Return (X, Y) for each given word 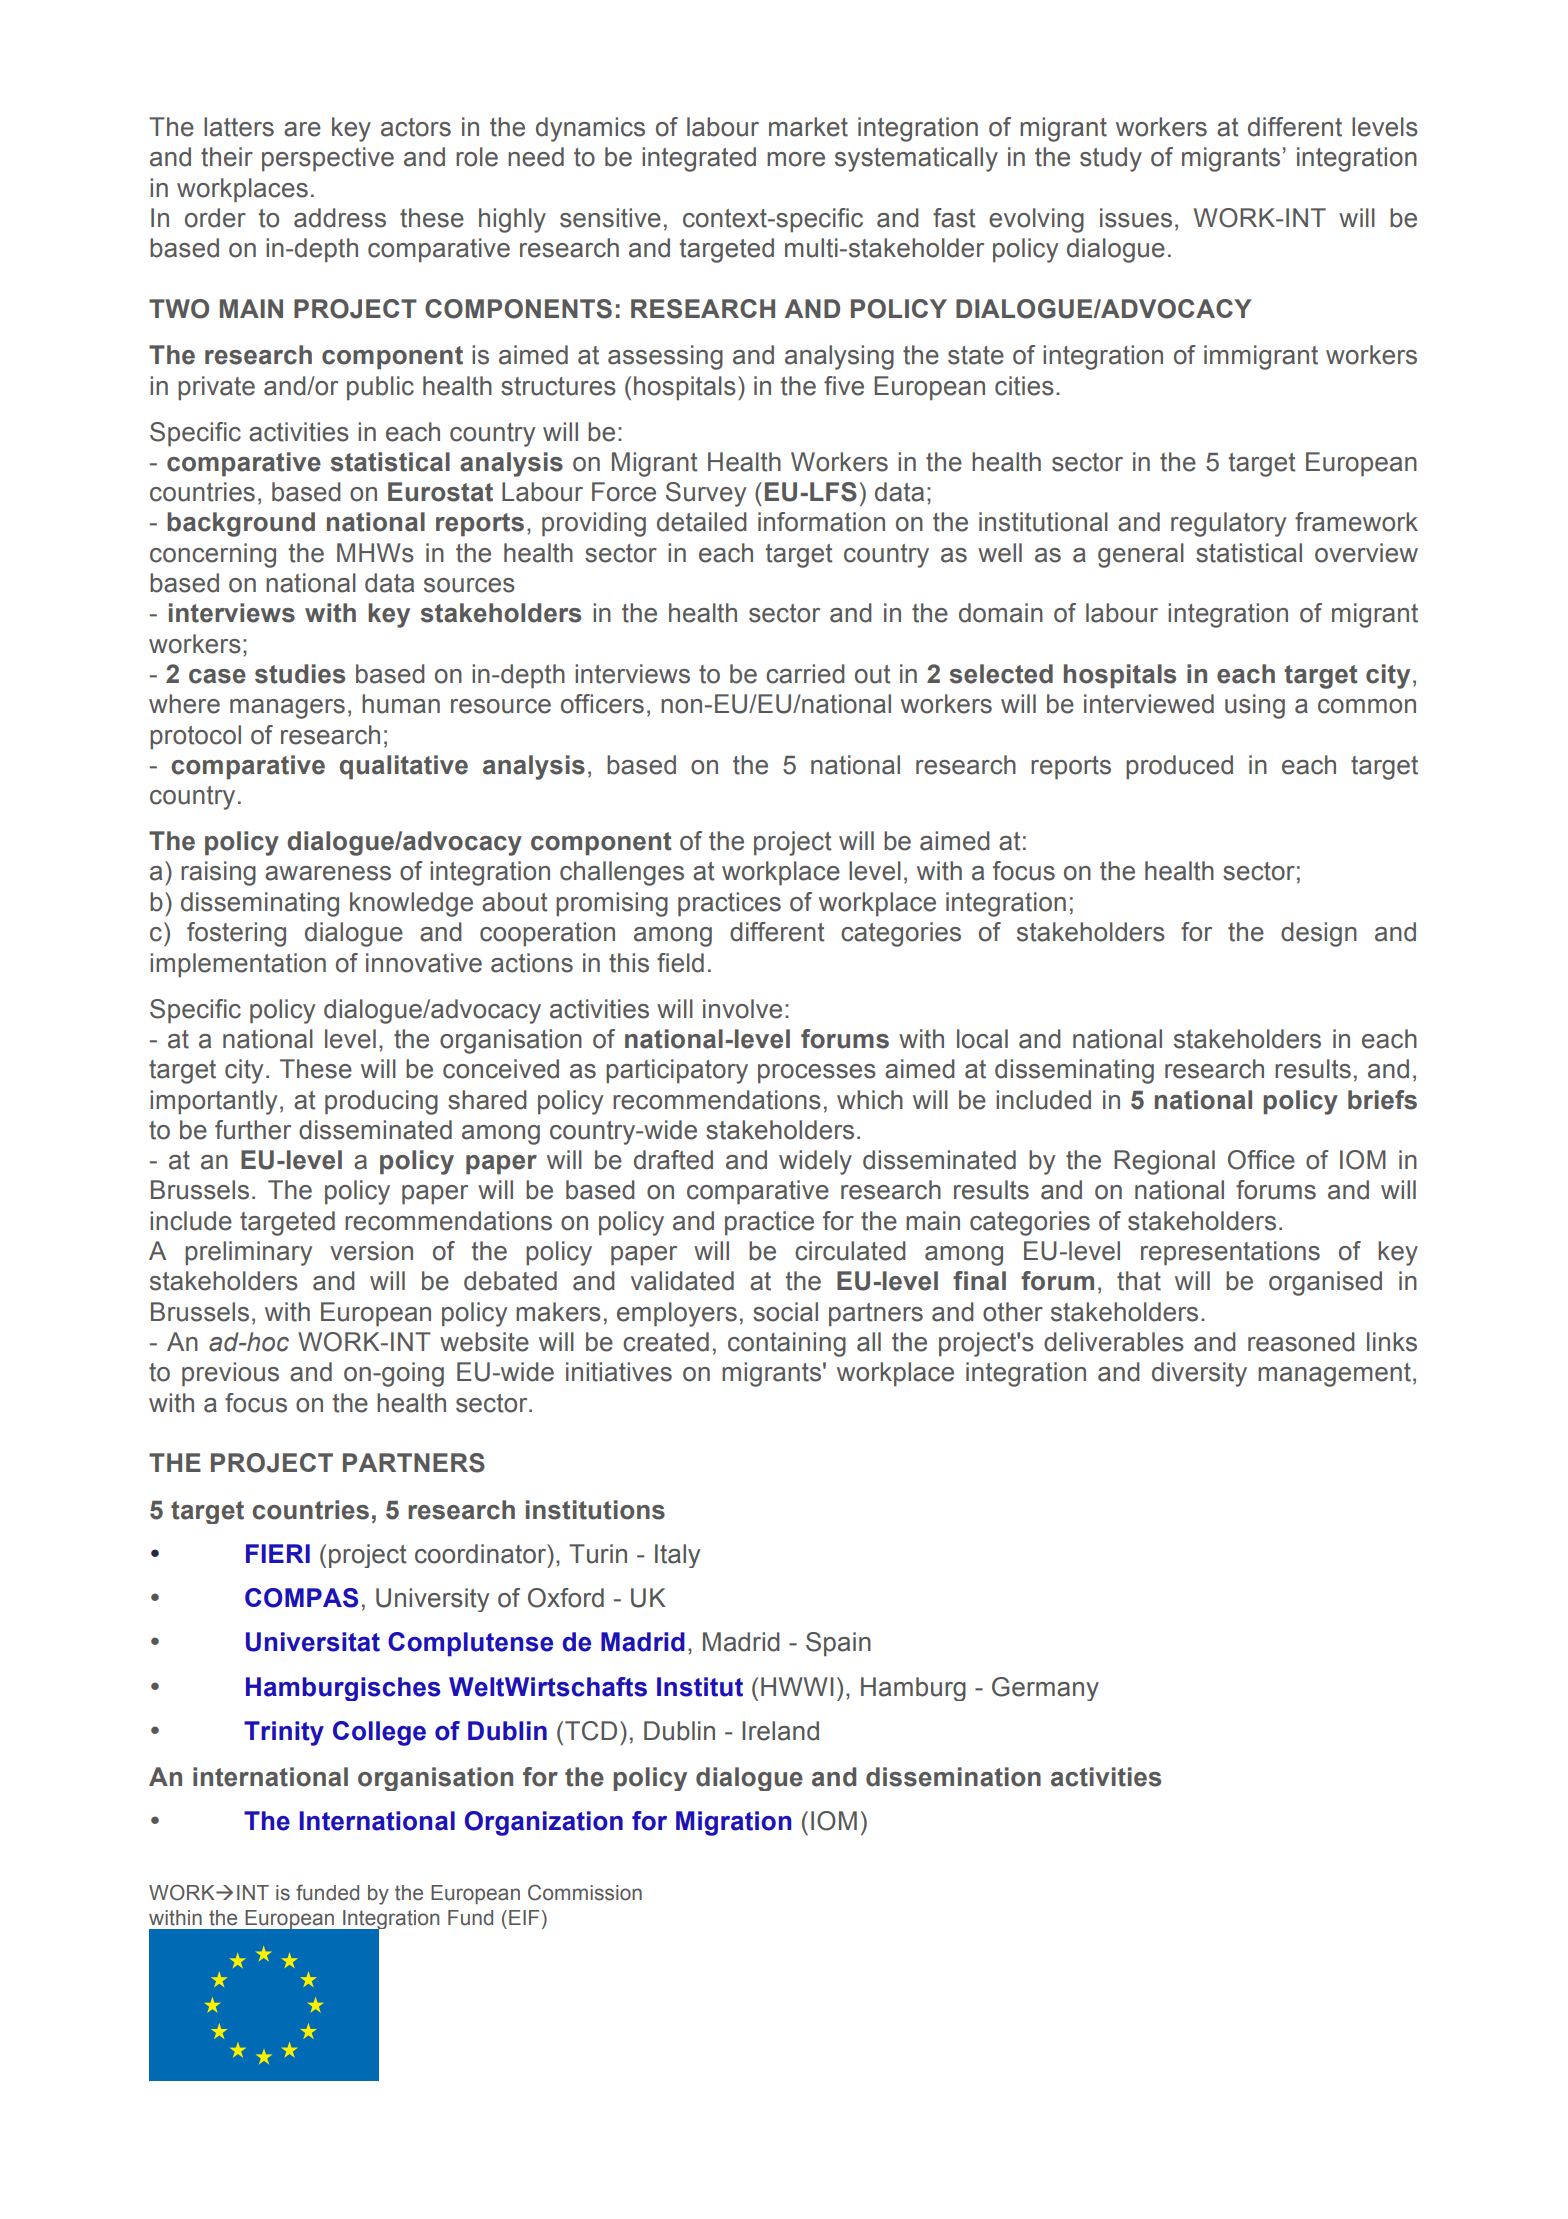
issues (1136, 218)
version (371, 1251)
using (1255, 706)
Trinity (284, 1733)
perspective (328, 159)
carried (805, 674)
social (785, 1312)
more (796, 159)
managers (287, 709)
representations (1230, 1253)
